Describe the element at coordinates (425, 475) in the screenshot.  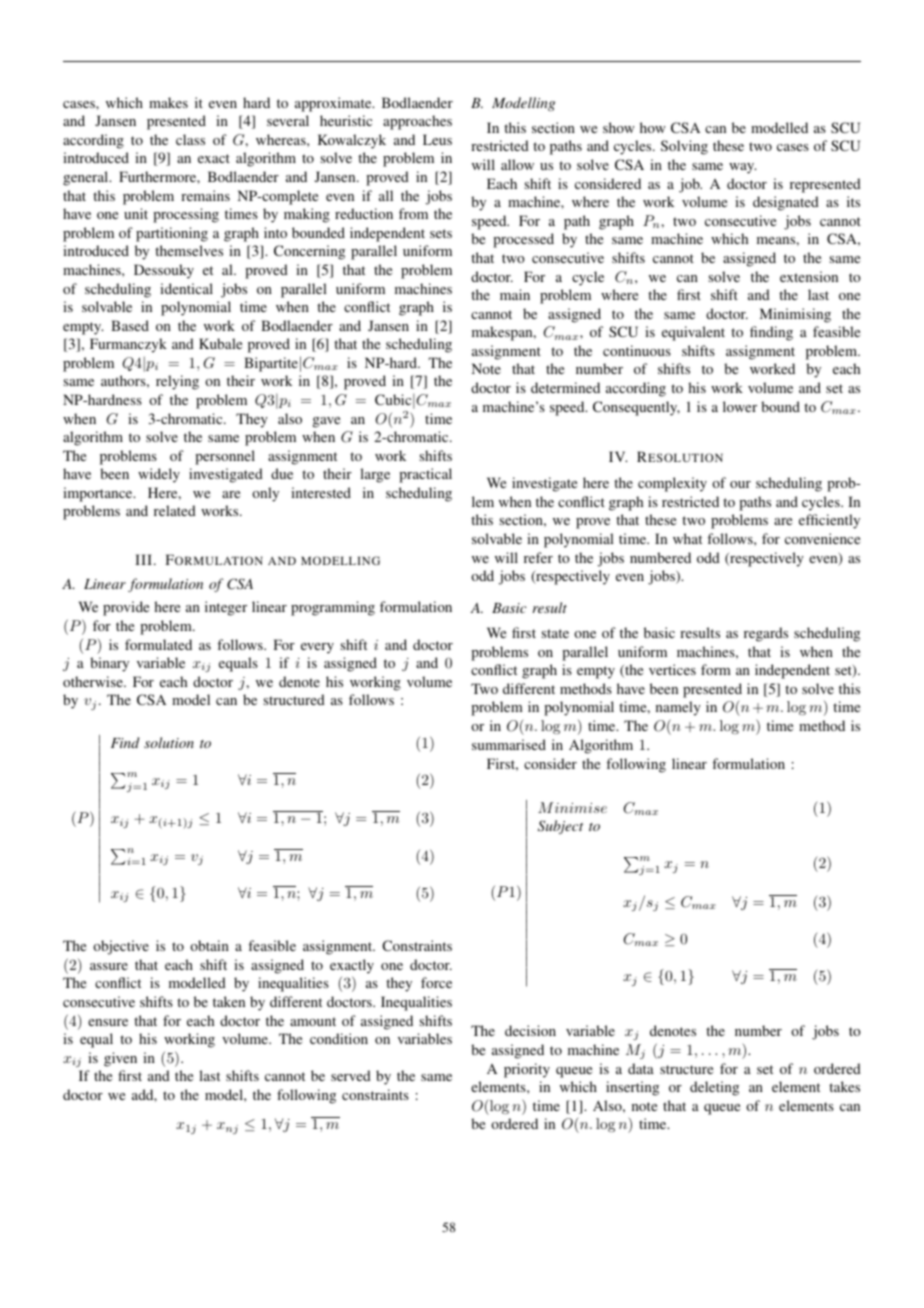
I see `practical` at that location.
